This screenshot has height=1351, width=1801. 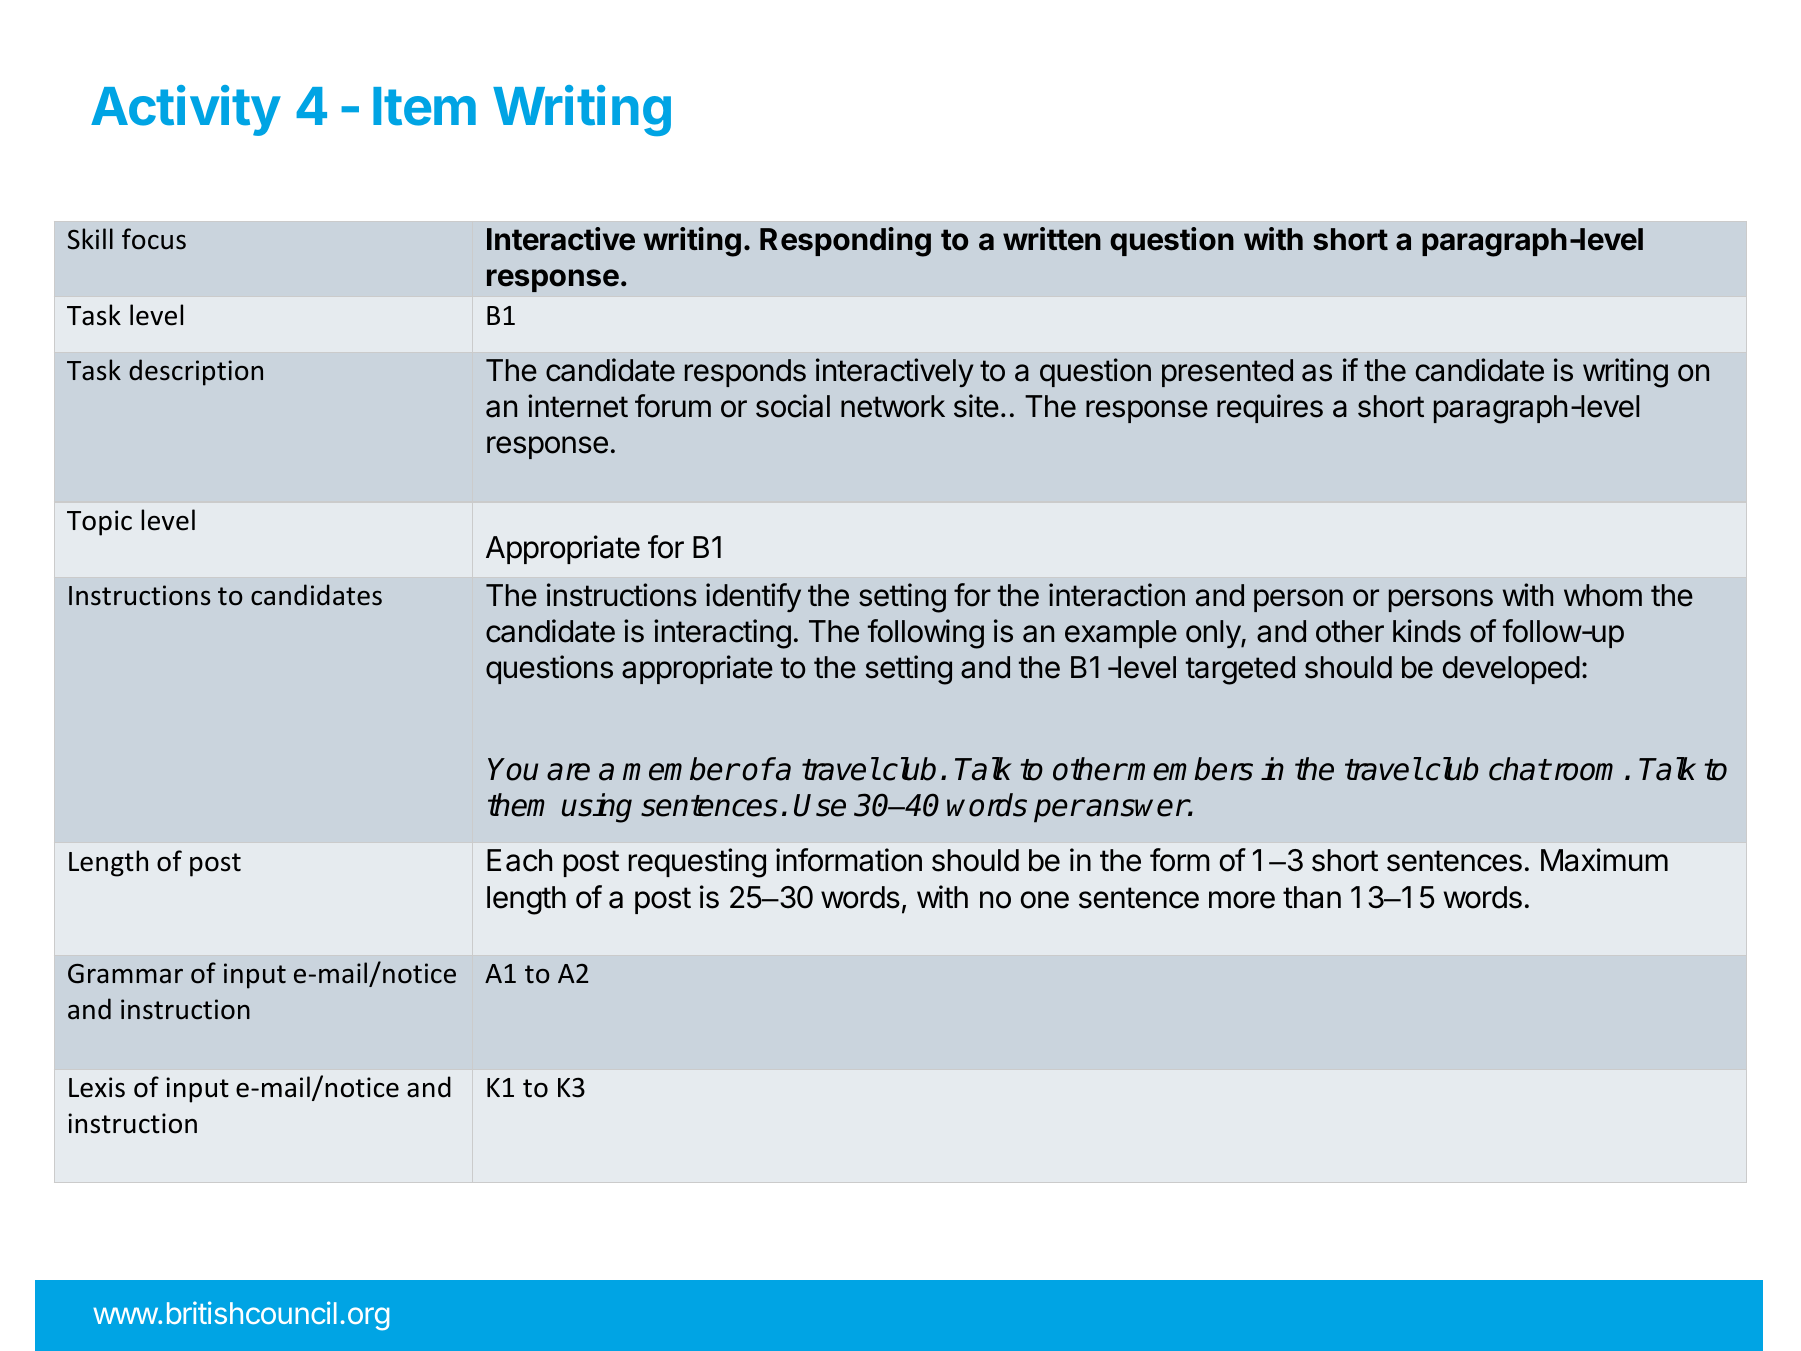 I want to click on Lexis, so click(x=97, y=1087).
